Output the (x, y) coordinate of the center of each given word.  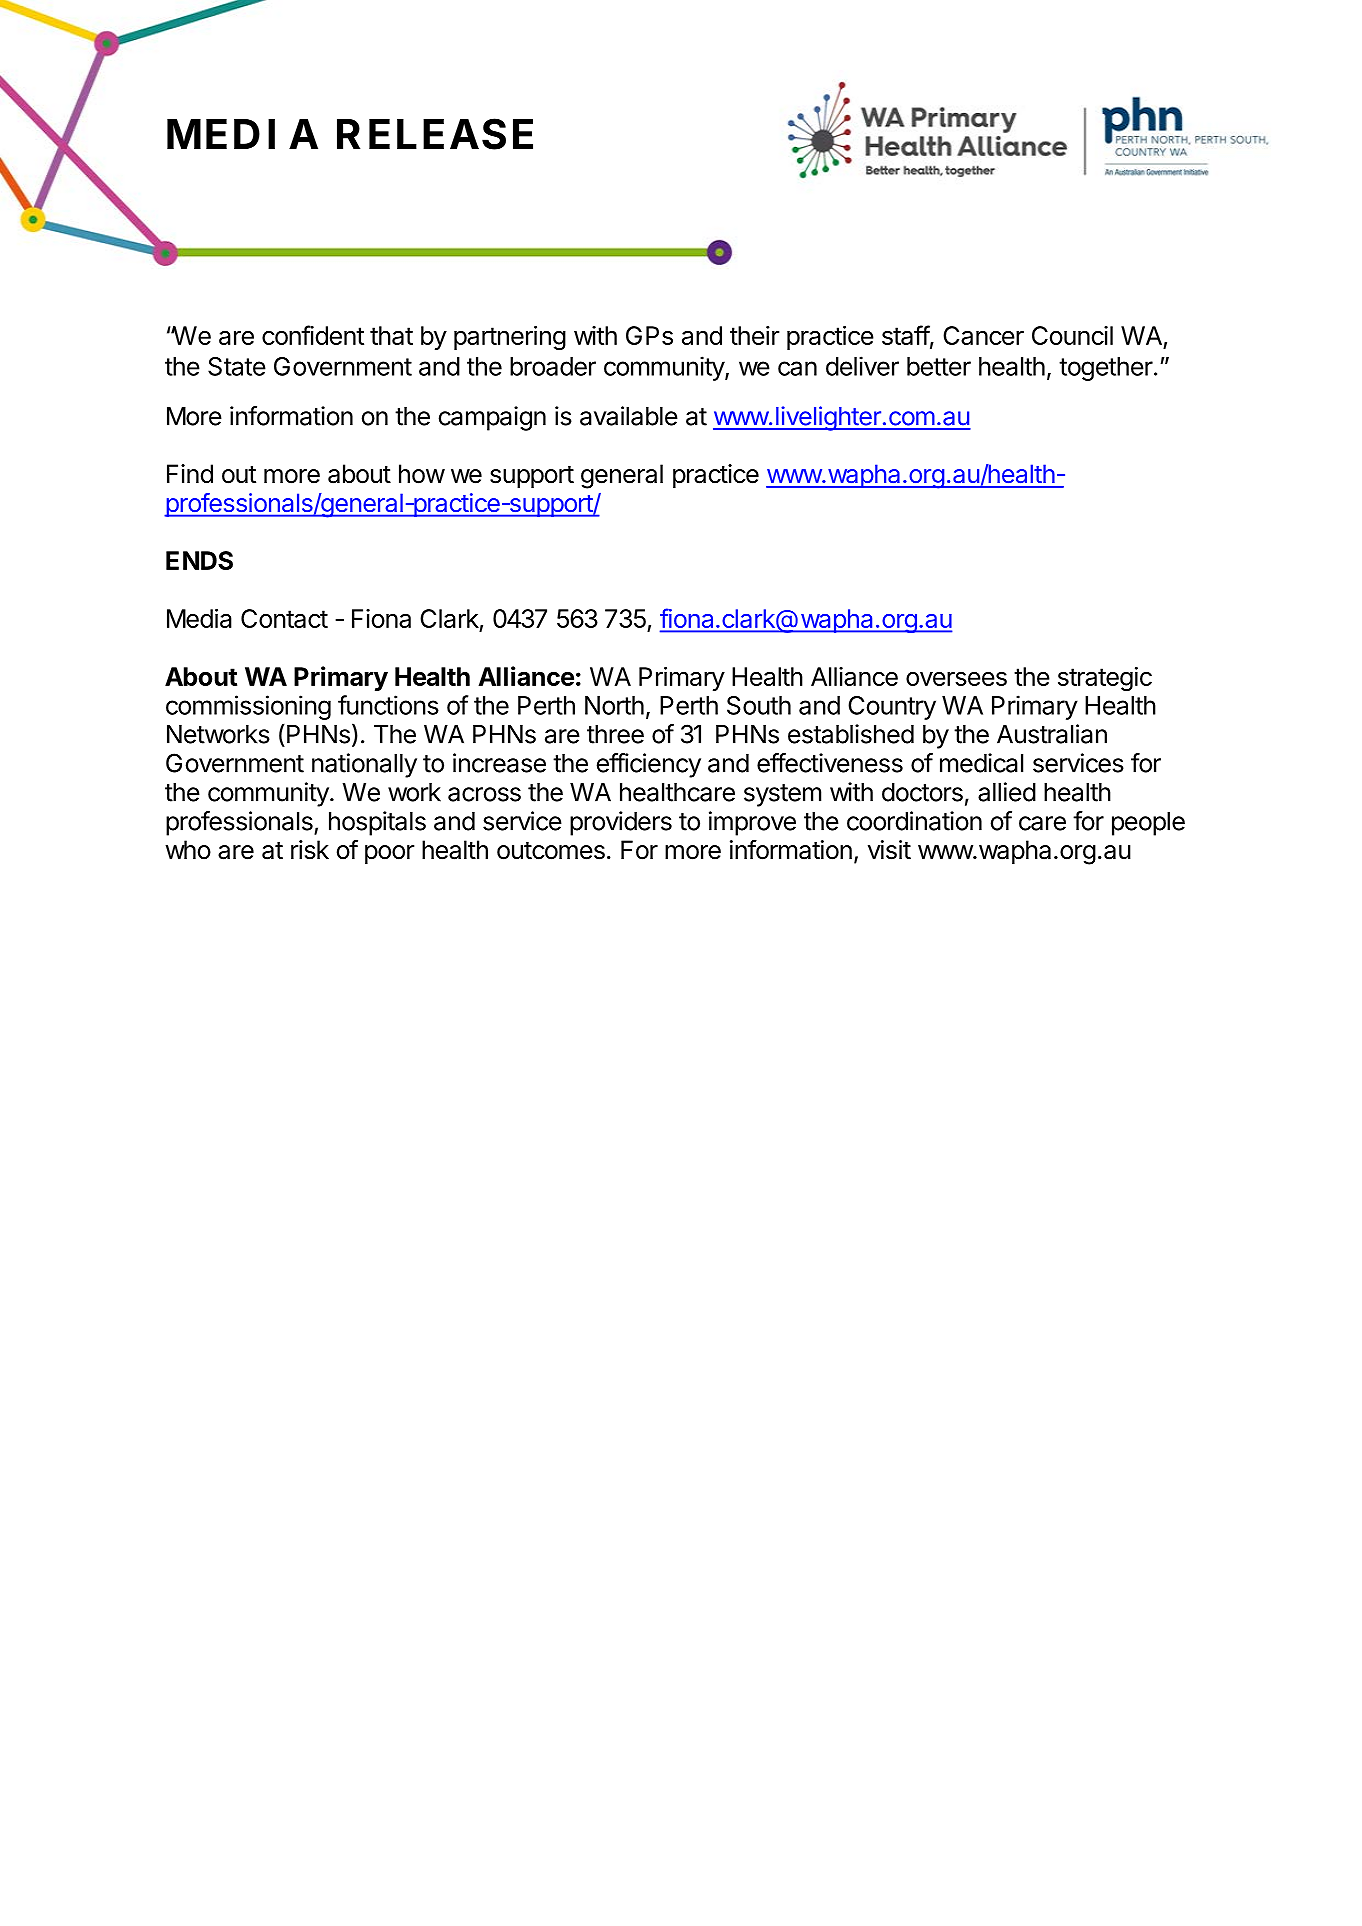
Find (190, 474)
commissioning (248, 707)
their (754, 335)
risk (310, 850)
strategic (1105, 679)
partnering (510, 338)
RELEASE (435, 134)
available (629, 416)
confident (313, 335)
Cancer (983, 335)
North (614, 705)
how (422, 474)
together (1106, 369)
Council (1072, 335)
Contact (284, 618)
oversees (956, 678)
